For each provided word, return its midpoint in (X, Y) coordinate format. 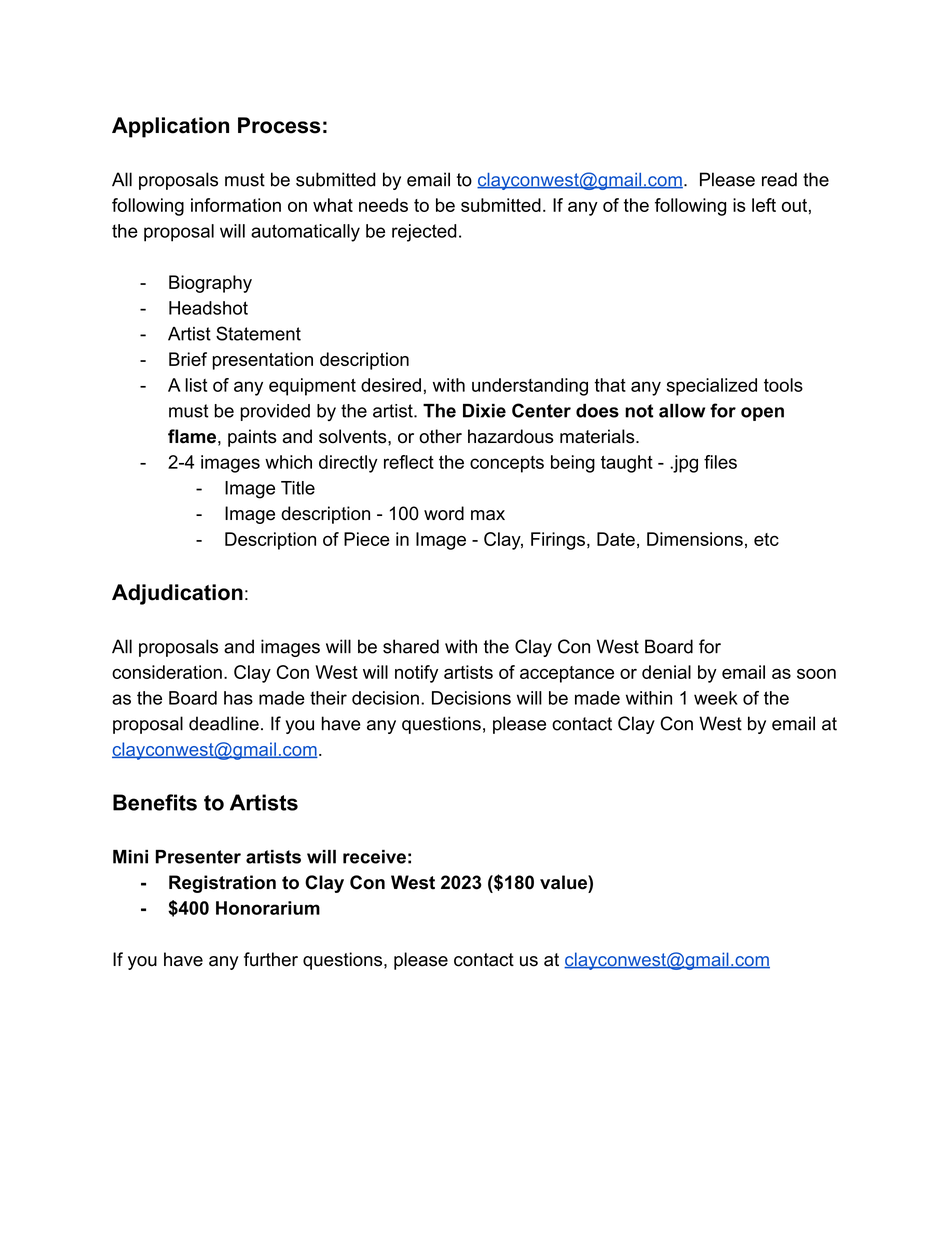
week (716, 698)
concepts (507, 464)
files (720, 462)
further (271, 959)
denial (666, 672)
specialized (712, 387)
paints (252, 438)
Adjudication (177, 594)
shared (411, 646)
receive (374, 857)
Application (170, 127)
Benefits (155, 802)
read (779, 179)
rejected (424, 233)
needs (383, 205)
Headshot (208, 308)
